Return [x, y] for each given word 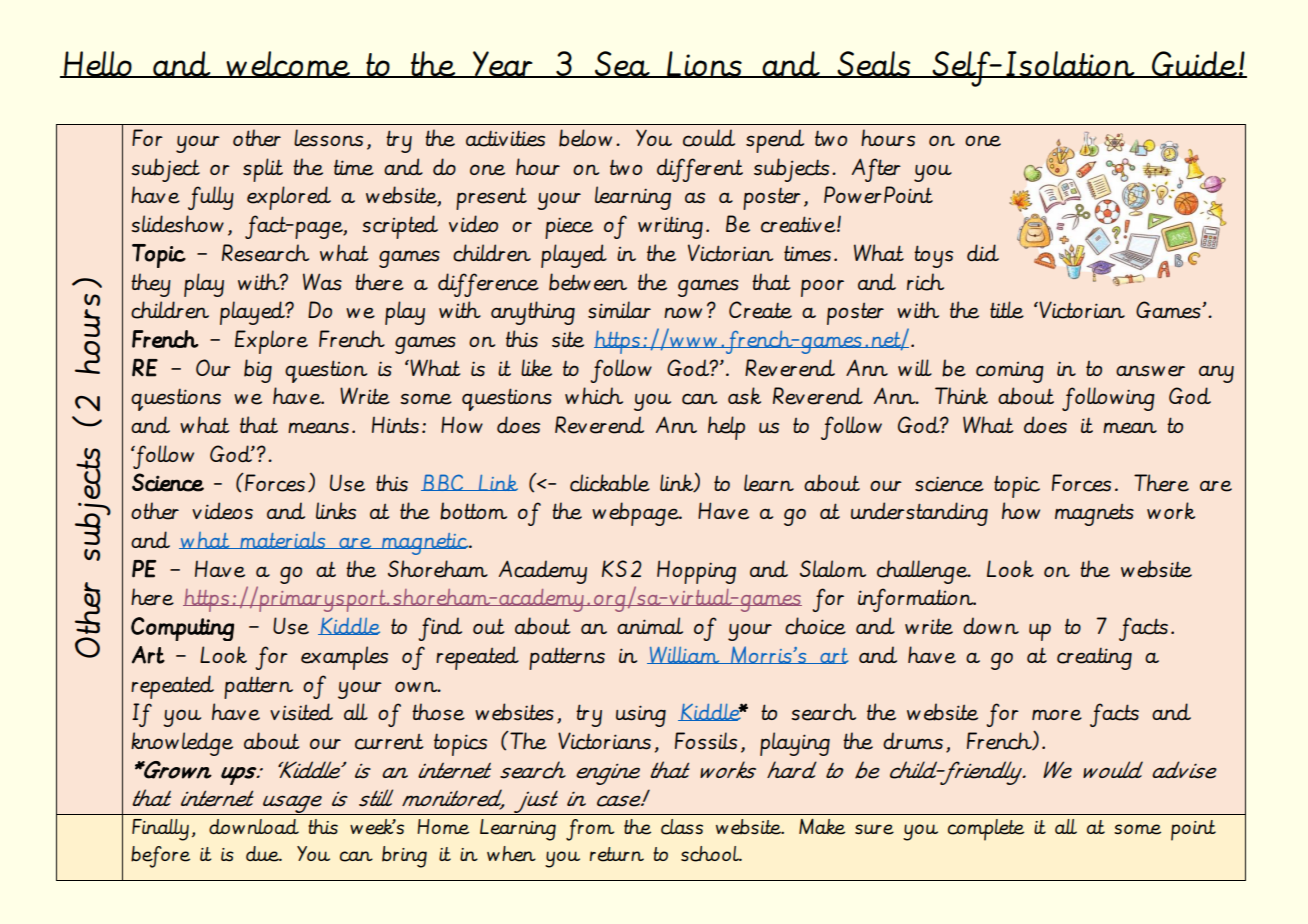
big [258, 371]
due [263, 854]
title [1007, 310]
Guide [1194, 64]
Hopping [696, 572]
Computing [182, 629]
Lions [704, 64]
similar [619, 310]
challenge [923, 572]
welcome [288, 64]
